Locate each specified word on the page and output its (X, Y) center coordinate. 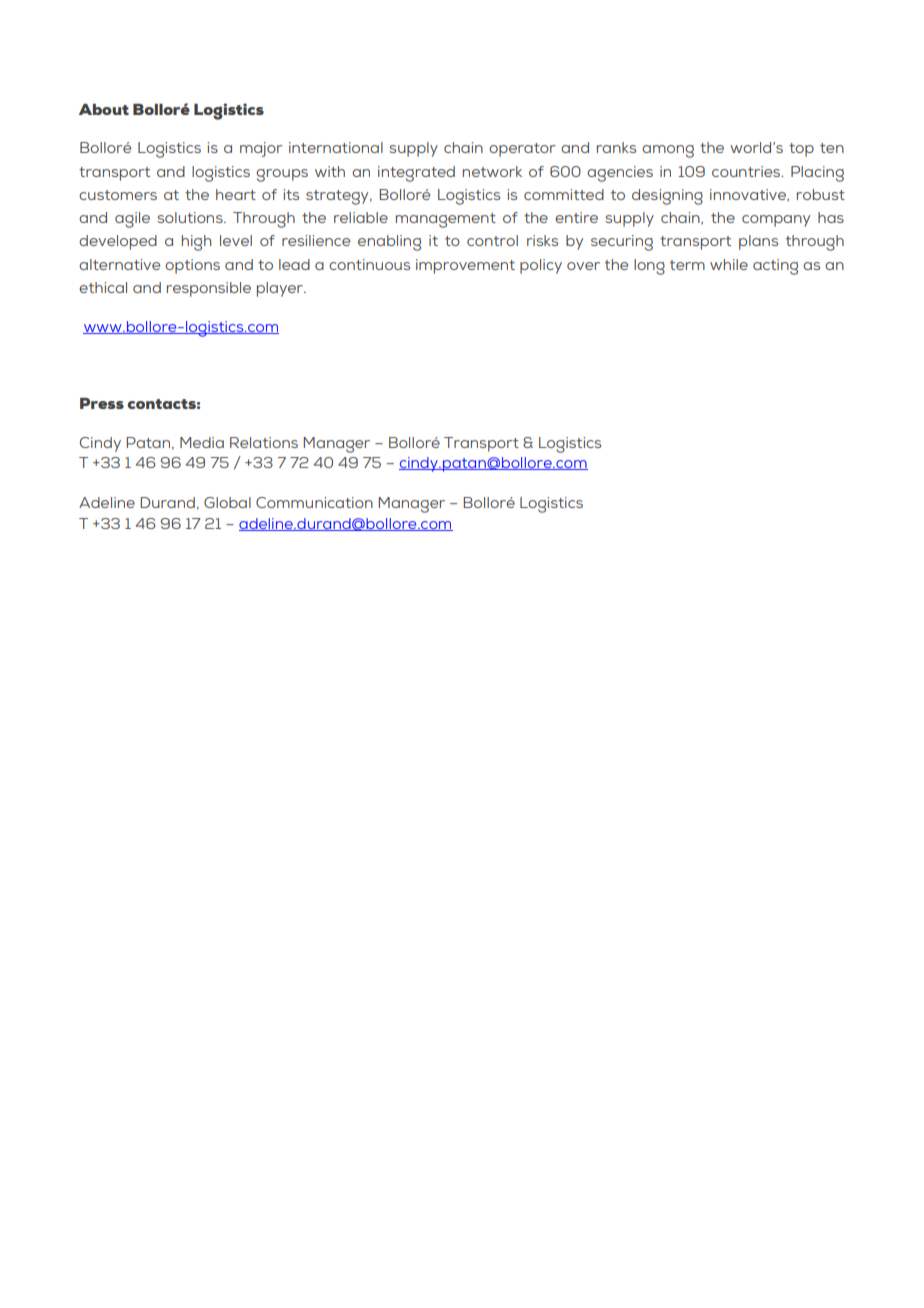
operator (522, 150)
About (104, 109)
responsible (209, 289)
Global (227, 502)
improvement (465, 266)
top (801, 150)
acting (775, 267)
